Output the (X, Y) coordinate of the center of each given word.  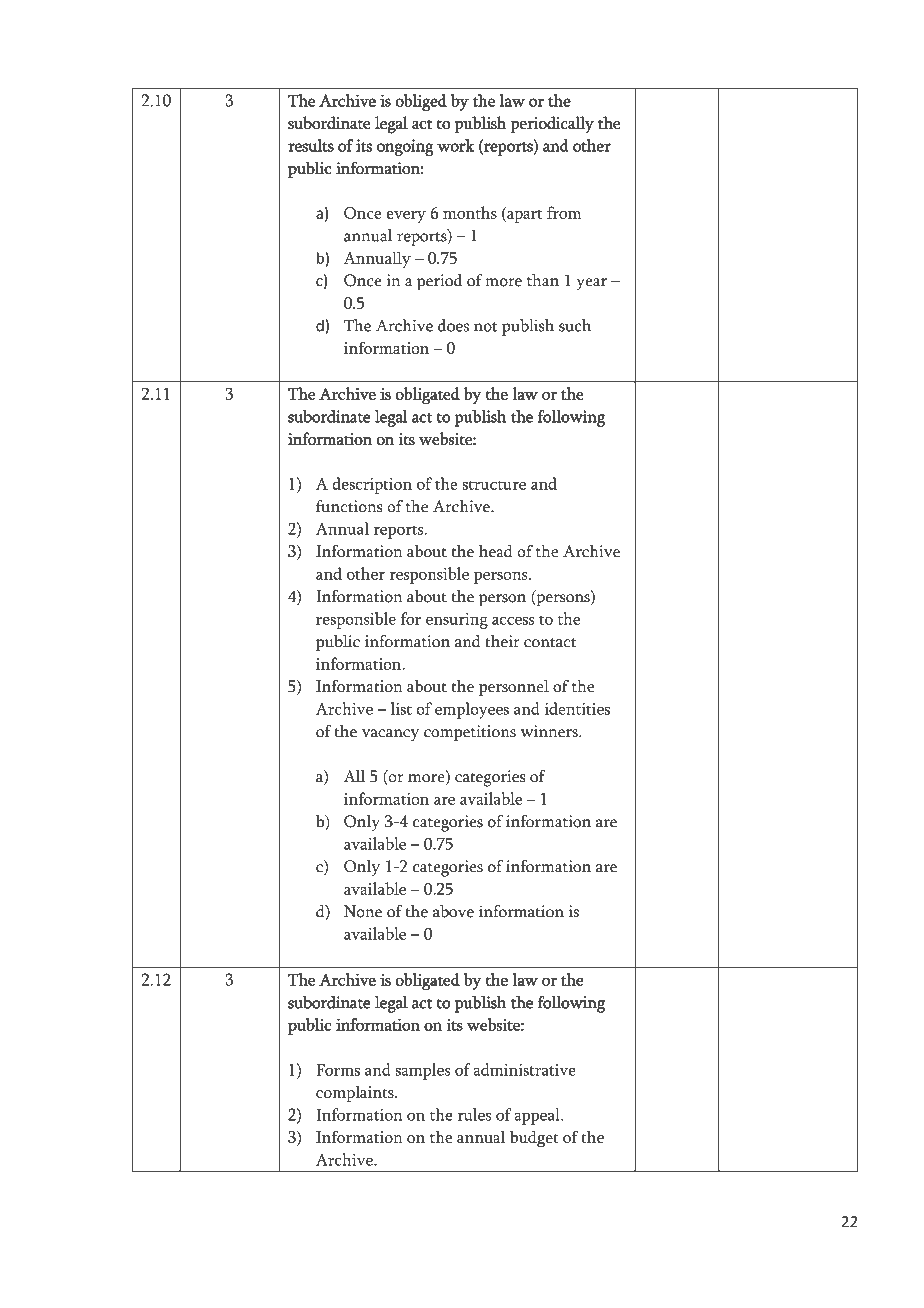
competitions (470, 733)
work (455, 145)
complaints (356, 1093)
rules (474, 1114)
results (311, 145)
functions (349, 506)
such (575, 325)
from (564, 212)
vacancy (390, 735)
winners (550, 731)
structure (494, 485)
